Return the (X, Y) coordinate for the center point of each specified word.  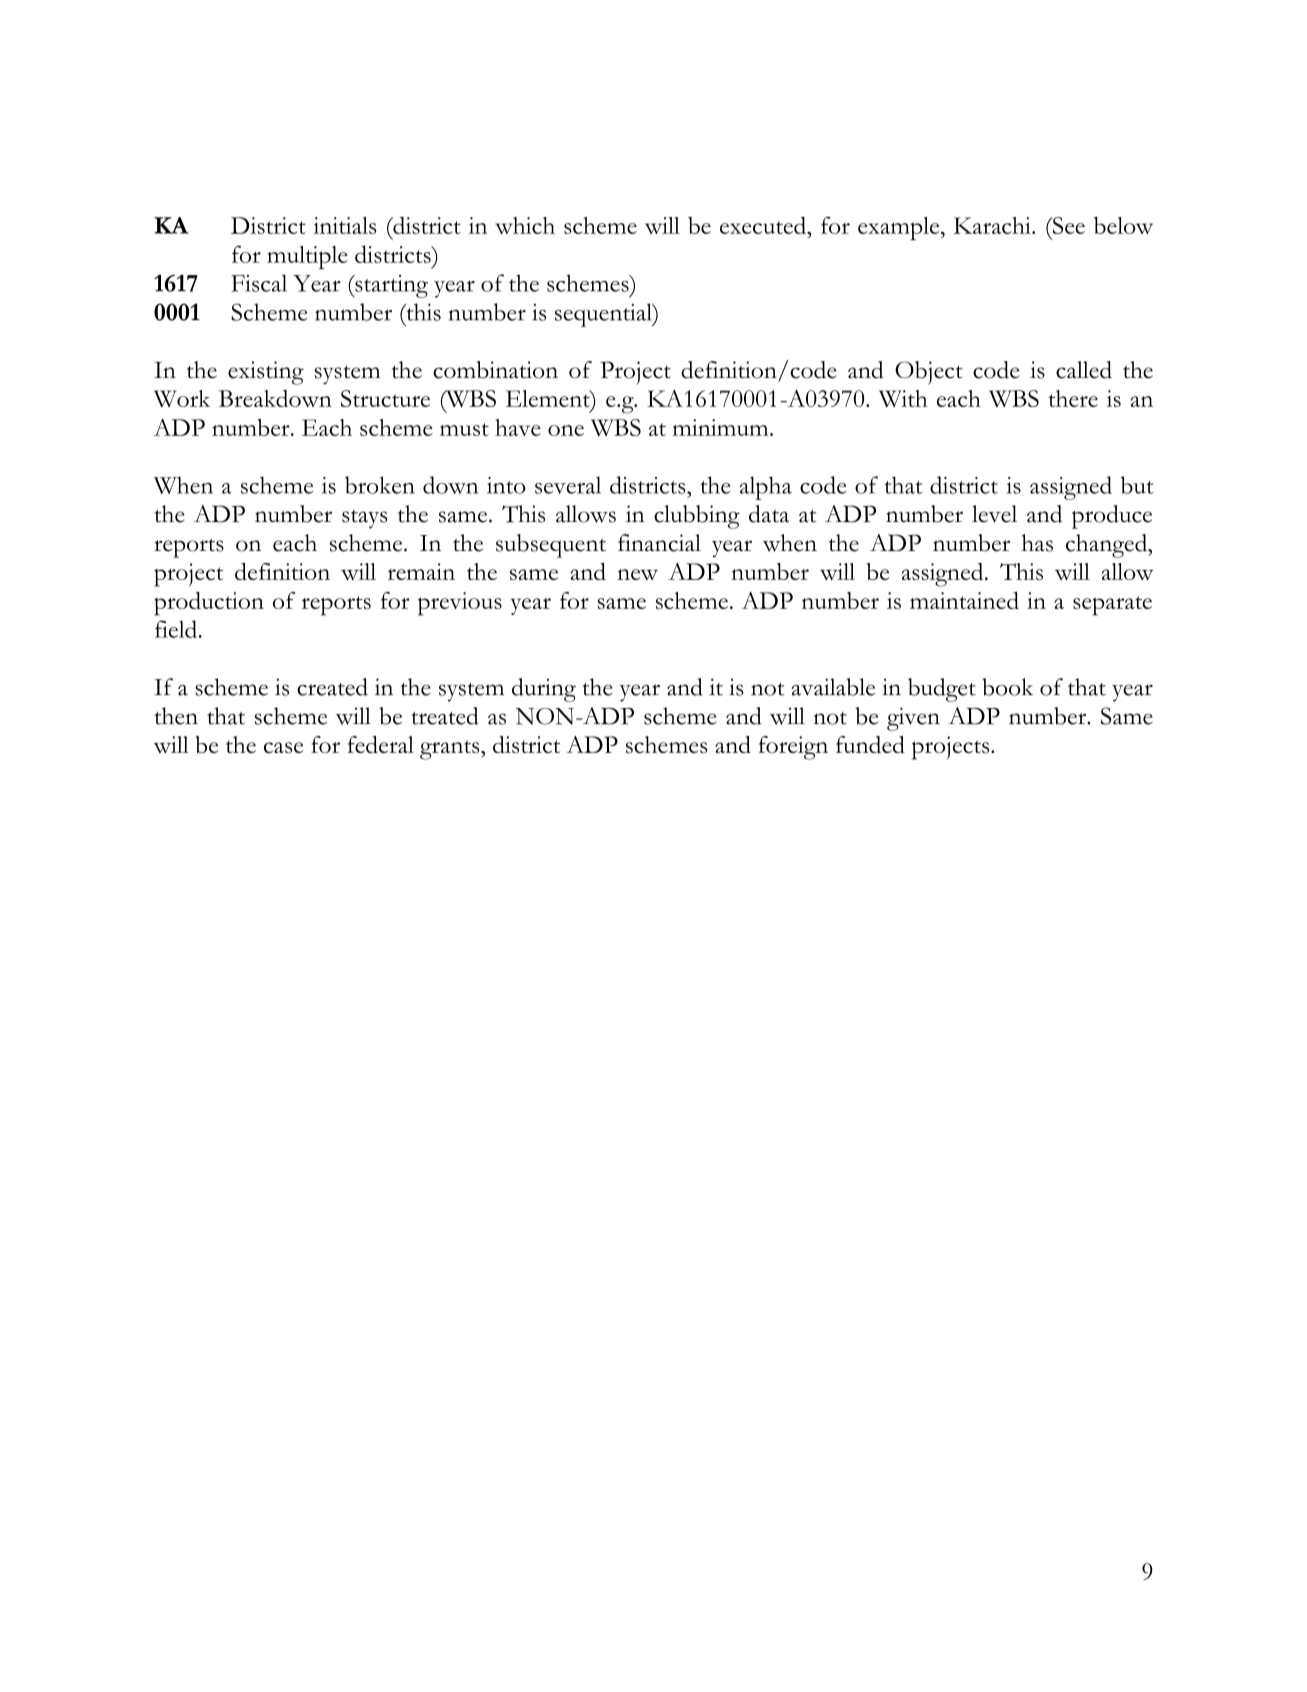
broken (380, 485)
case (283, 747)
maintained (964, 600)
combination (495, 370)
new (637, 574)
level (994, 514)
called (1084, 370)
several (568, 485)
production (209, 604)
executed (764, 225)
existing (266, 373)
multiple (307, 257)
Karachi (993, 225)
